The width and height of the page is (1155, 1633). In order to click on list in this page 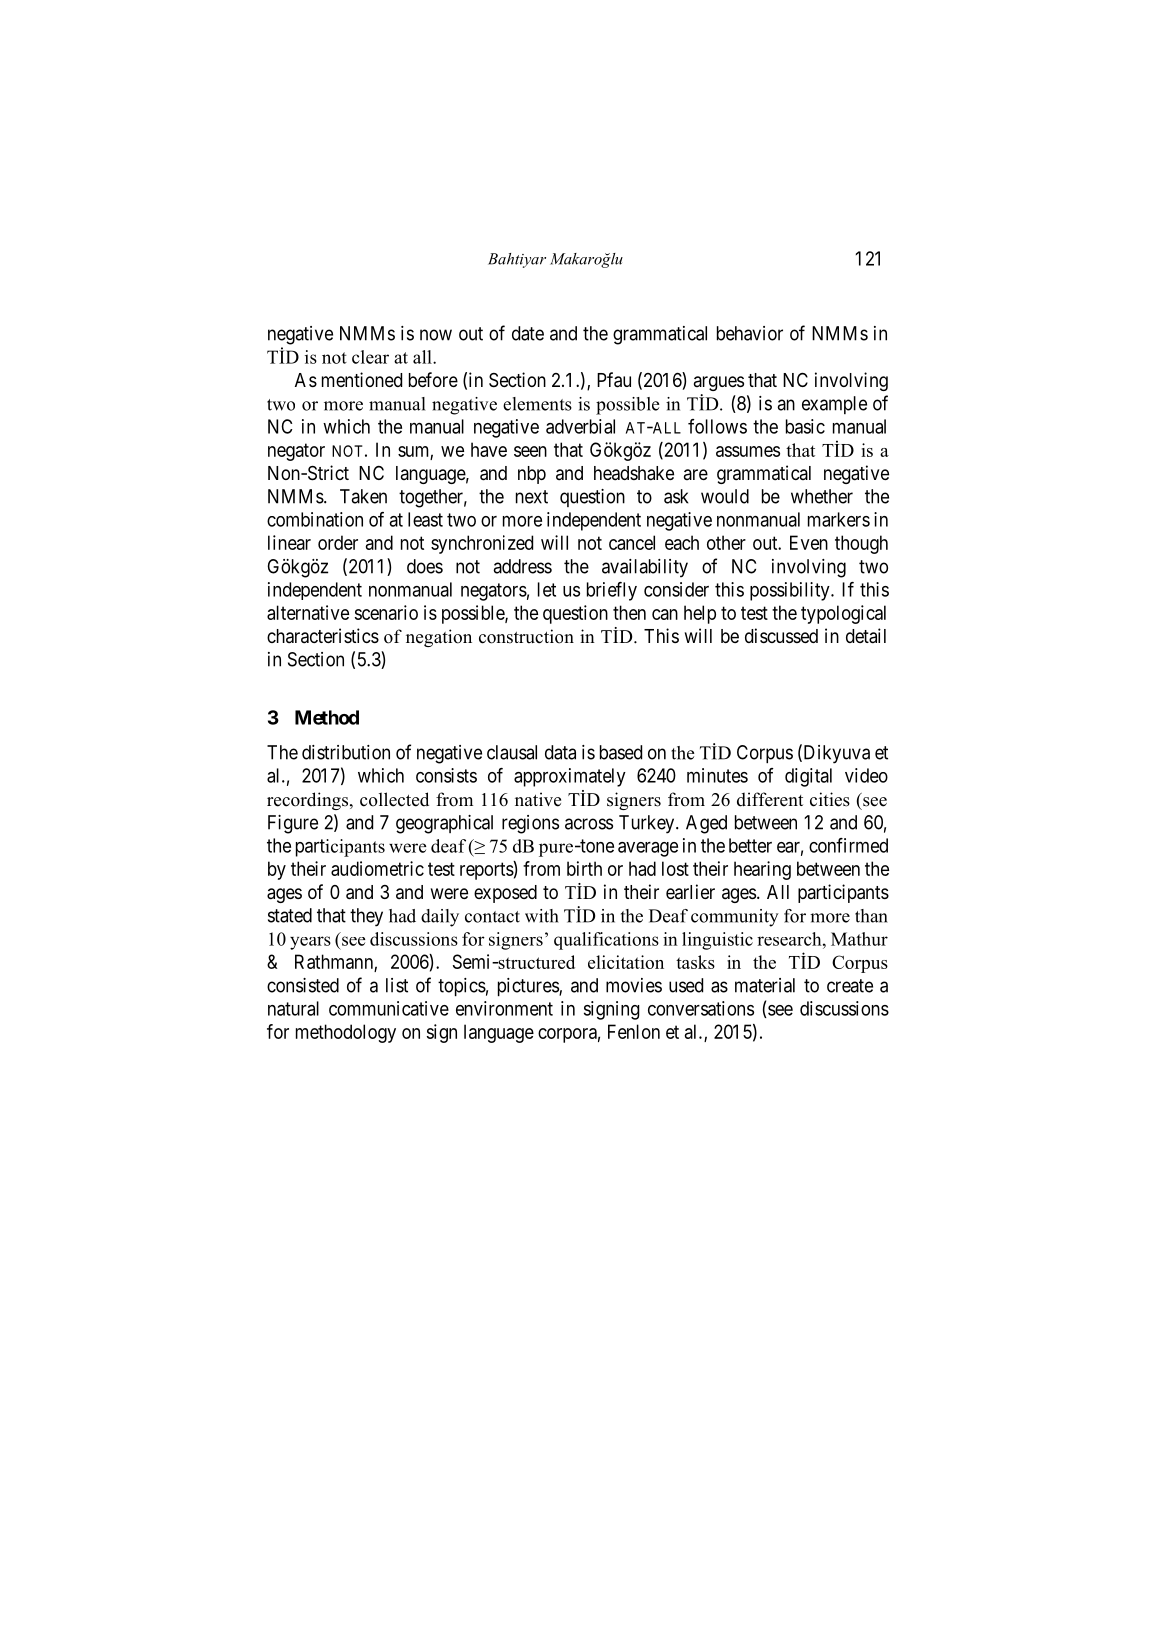, I will do `click(397, 985)`.
